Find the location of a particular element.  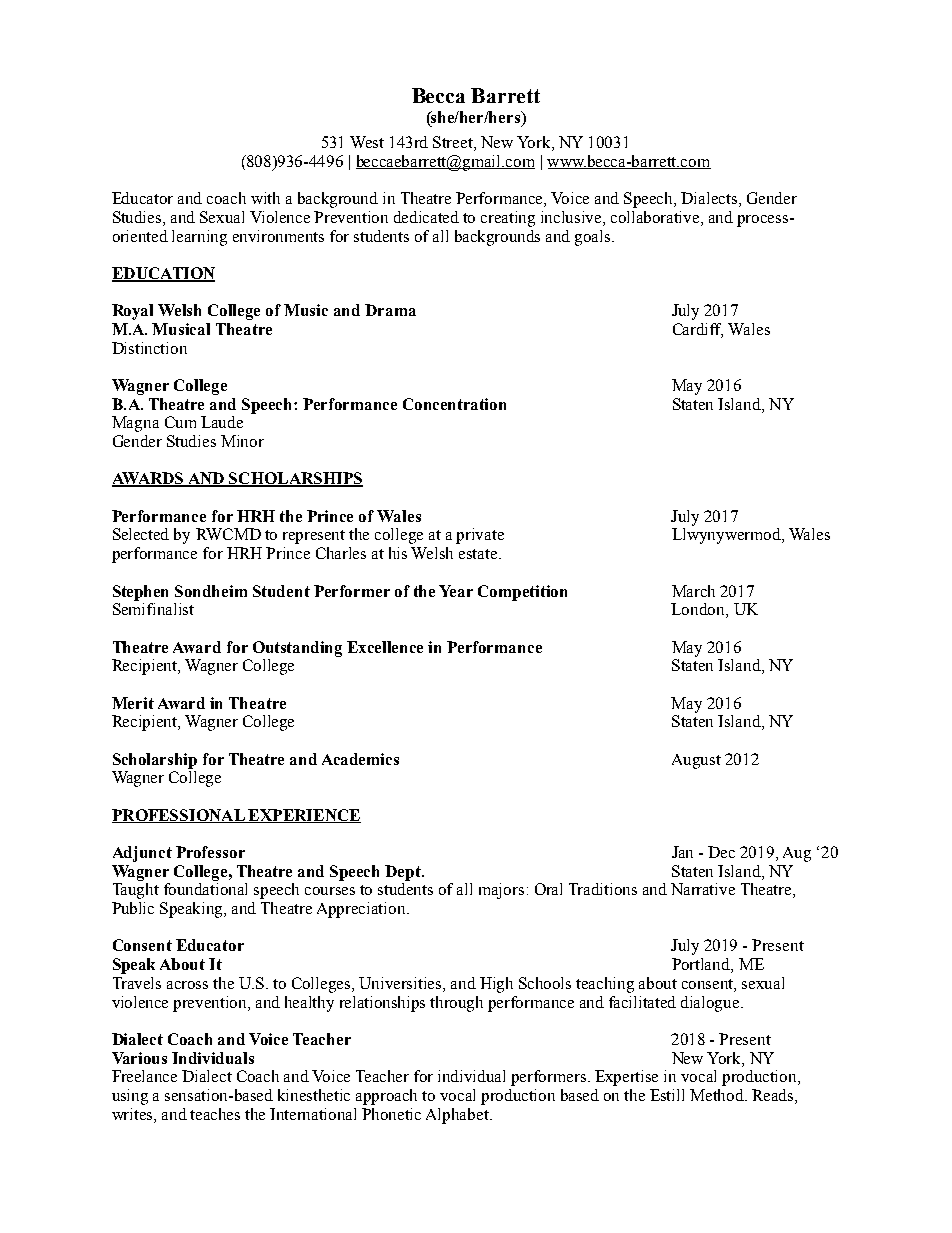

Year is located at coordinates (456, 591).
